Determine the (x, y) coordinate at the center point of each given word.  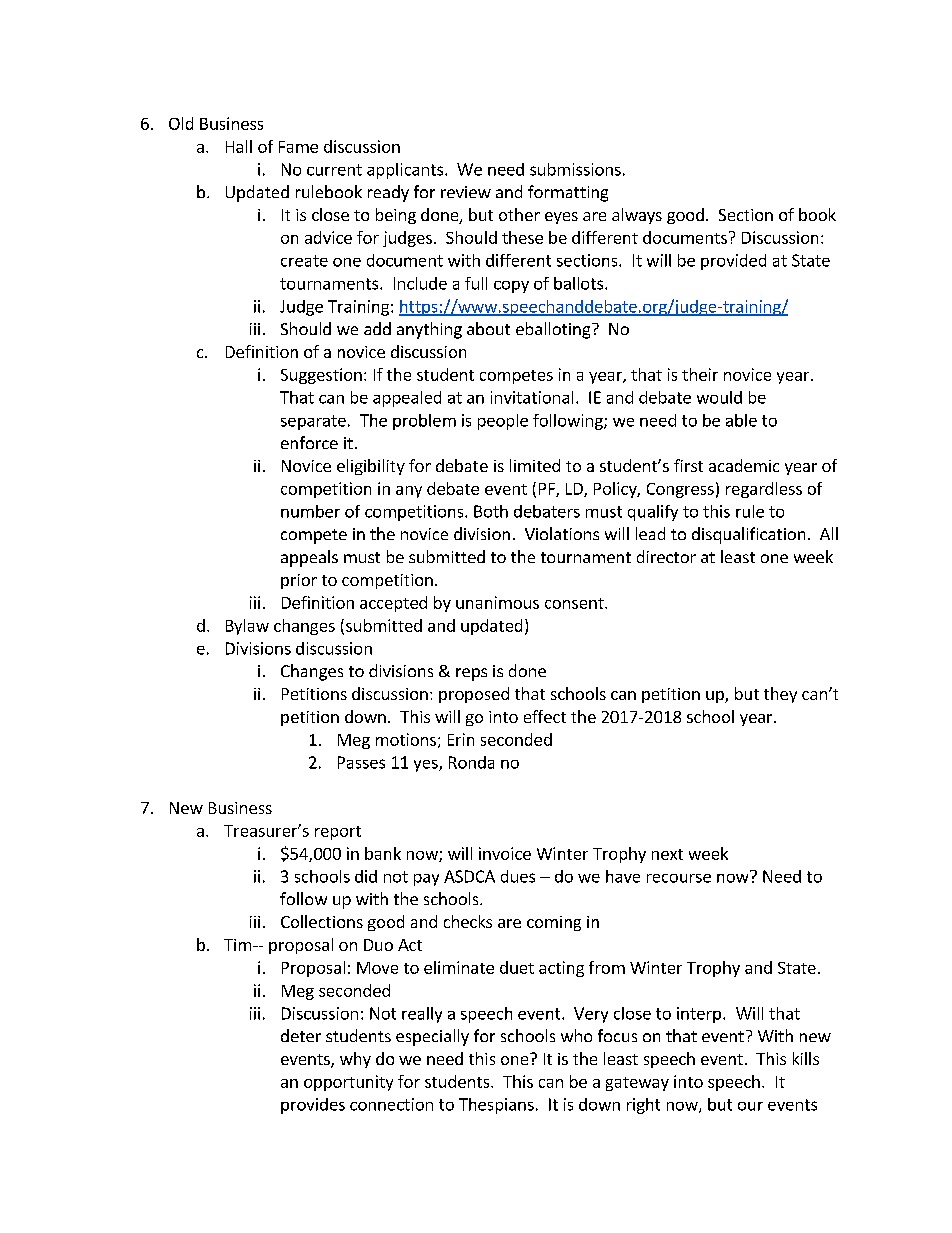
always (637, 216)
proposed (474, 695)
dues (518, 876)
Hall (239, 146)
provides (313, 1106)
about (488, 328)
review (466, 192)
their (700, 374)
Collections (322, 921)
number (310, 511)
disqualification (748, 535)
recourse (679, 878)
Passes (361, 762)
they (780, 695)
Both (491, 511)
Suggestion (321, 376)
